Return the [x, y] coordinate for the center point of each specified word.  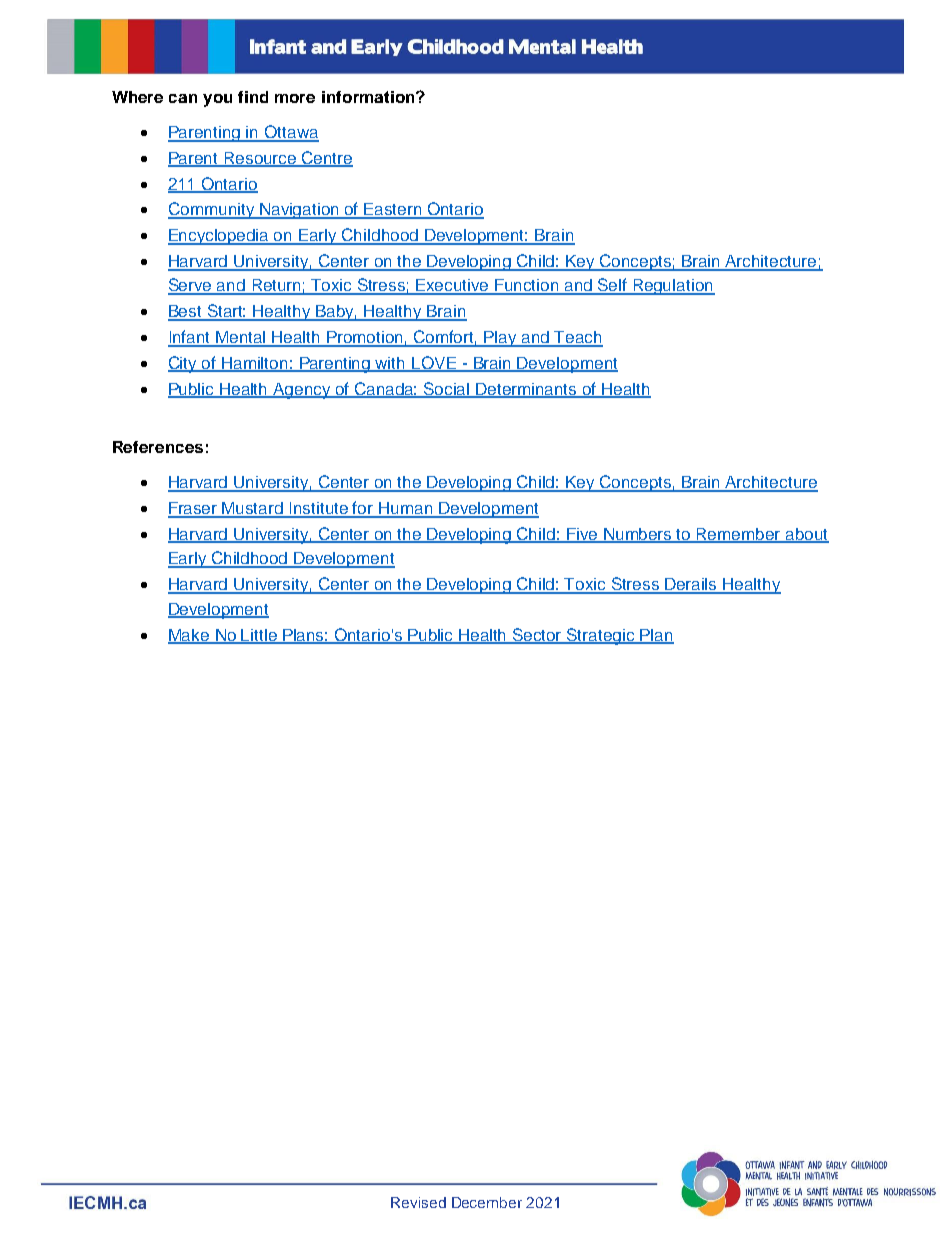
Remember [739, 535]
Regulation [673, 287]
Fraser [194, 509]
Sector [538, 635]
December [487, 1202]
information [369, 97]
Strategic [601, 636]
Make [190, 636]
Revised [418, 1202]
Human [406, 509]
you [217, 100]
